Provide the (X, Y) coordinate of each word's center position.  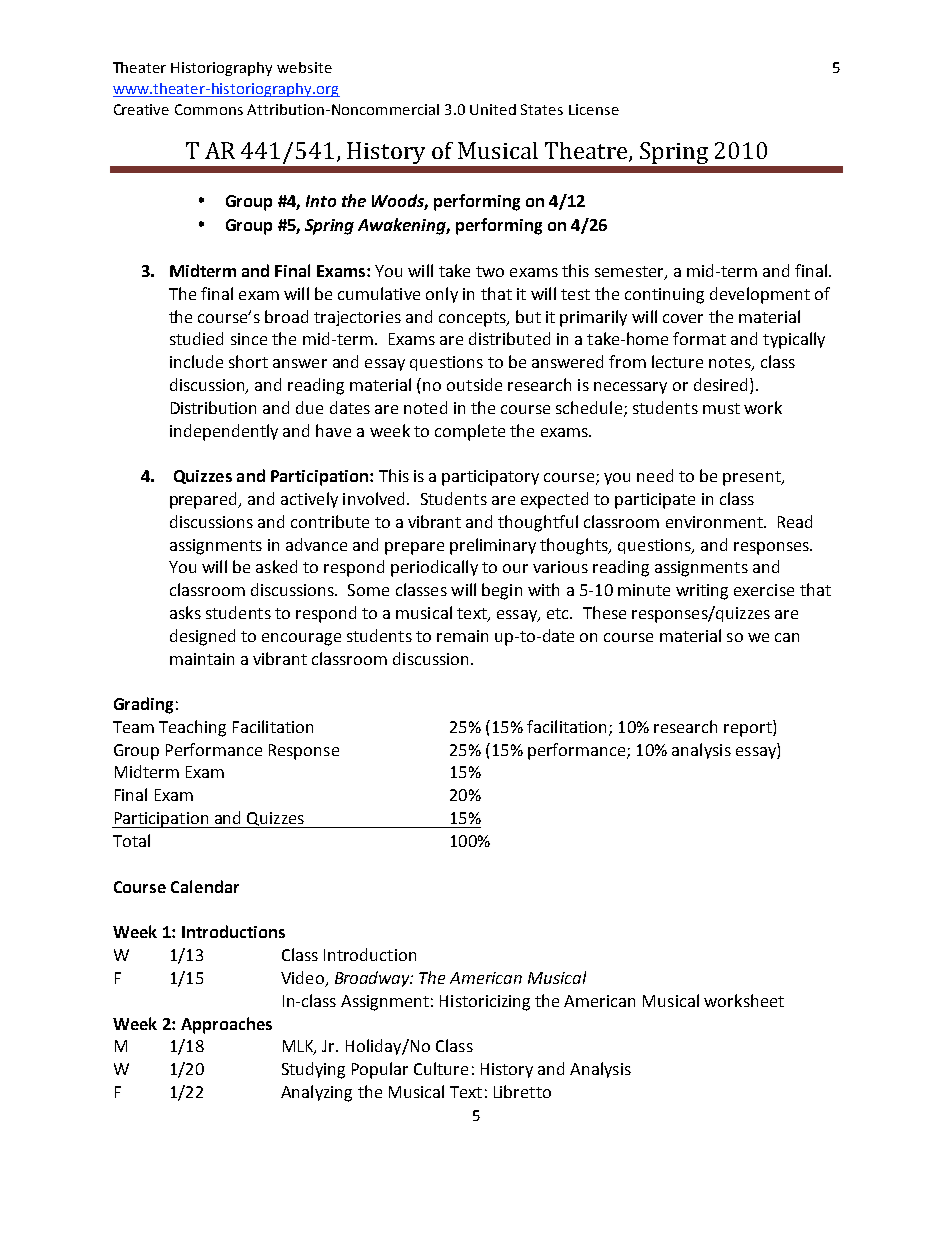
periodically (434, 568)
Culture (441, 1068)
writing (702, 592)
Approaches (226, 1025)
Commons (209, 109)
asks (185, 612)
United (493, 109)
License (594, 109)
